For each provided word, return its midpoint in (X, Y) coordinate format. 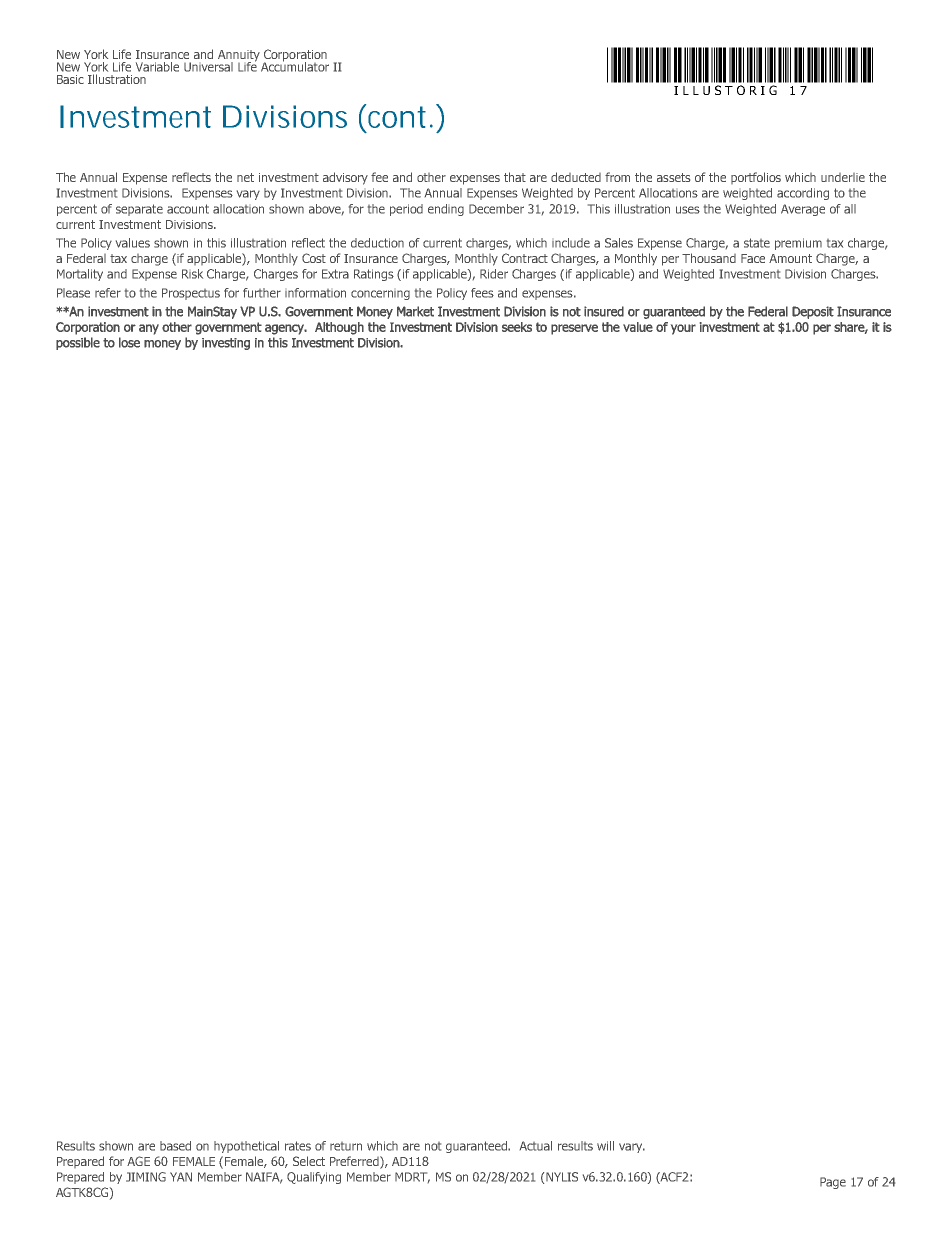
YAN (181, 1177)
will (605, 1146)
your (683, 329)
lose (129, 342)
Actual (536, 1146)
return (346, 1146)
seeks (517, 327)
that (515, 177)
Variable (157, 67)
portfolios (756, 178)
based (175, 1146)
